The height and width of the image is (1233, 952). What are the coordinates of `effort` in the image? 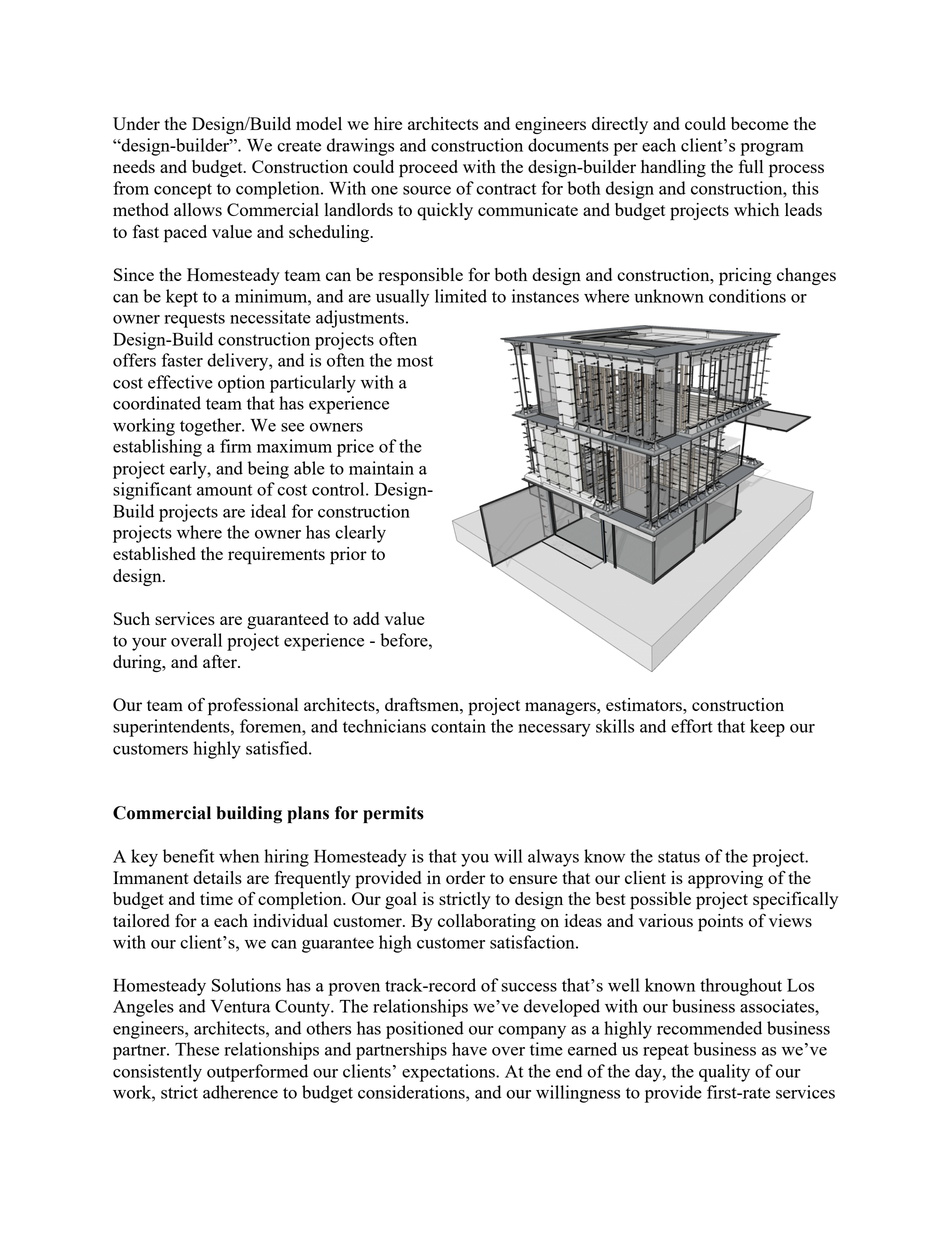 It's located at (692, 726).
